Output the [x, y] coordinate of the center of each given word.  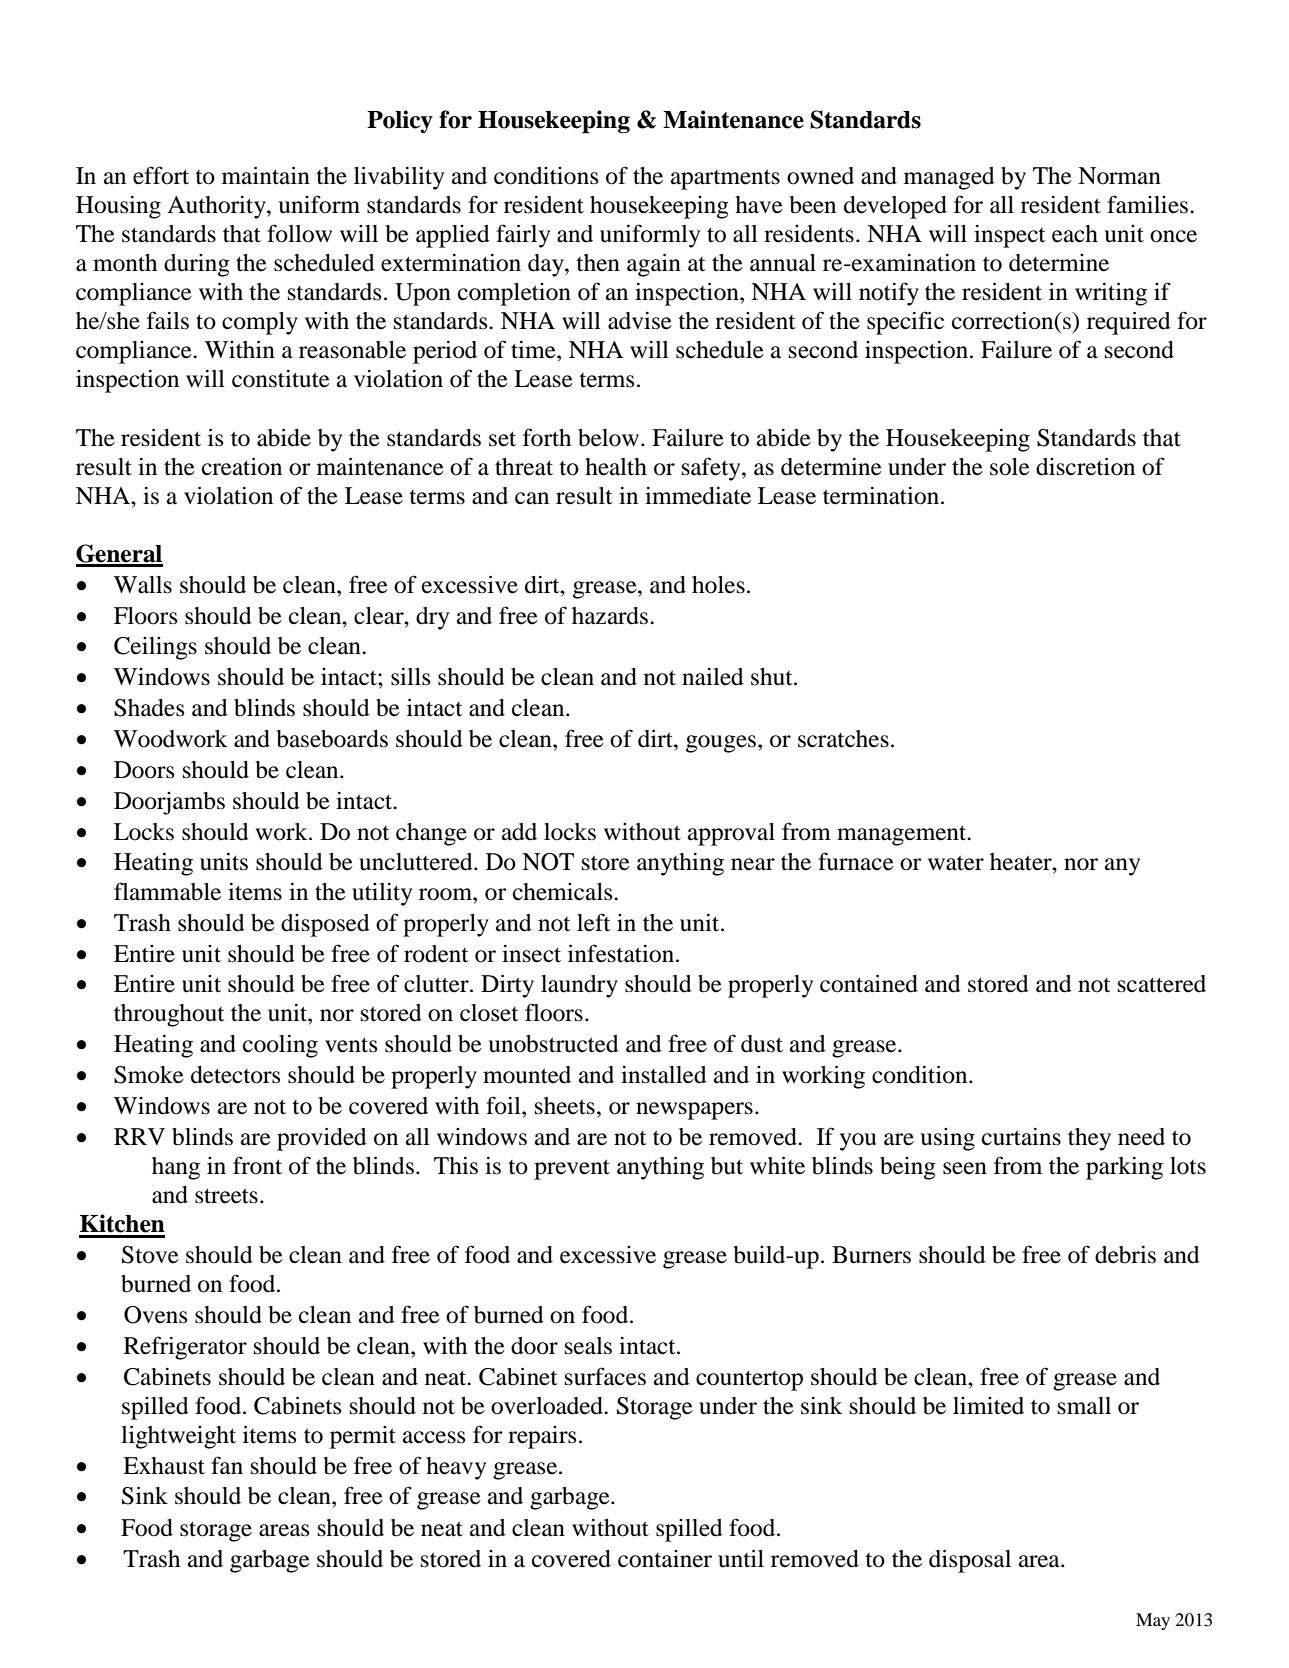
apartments [725, 179]
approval [731, 834]
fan [227, 1465]
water [956, 863]
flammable [167, 891]
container [665, 1559]
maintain [266, 175]
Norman [1119, 176]
